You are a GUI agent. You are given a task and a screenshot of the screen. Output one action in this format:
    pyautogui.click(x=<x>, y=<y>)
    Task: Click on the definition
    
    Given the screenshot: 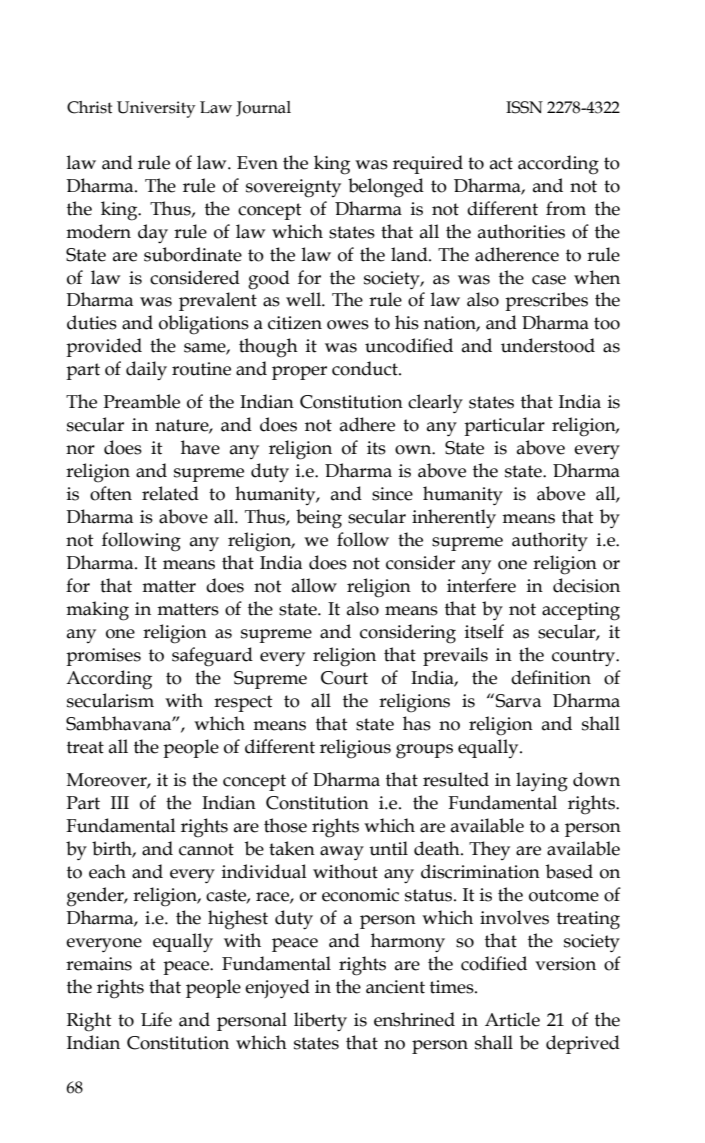 What is the action you would take?
    pyautogui.click(x=551, y=677)
